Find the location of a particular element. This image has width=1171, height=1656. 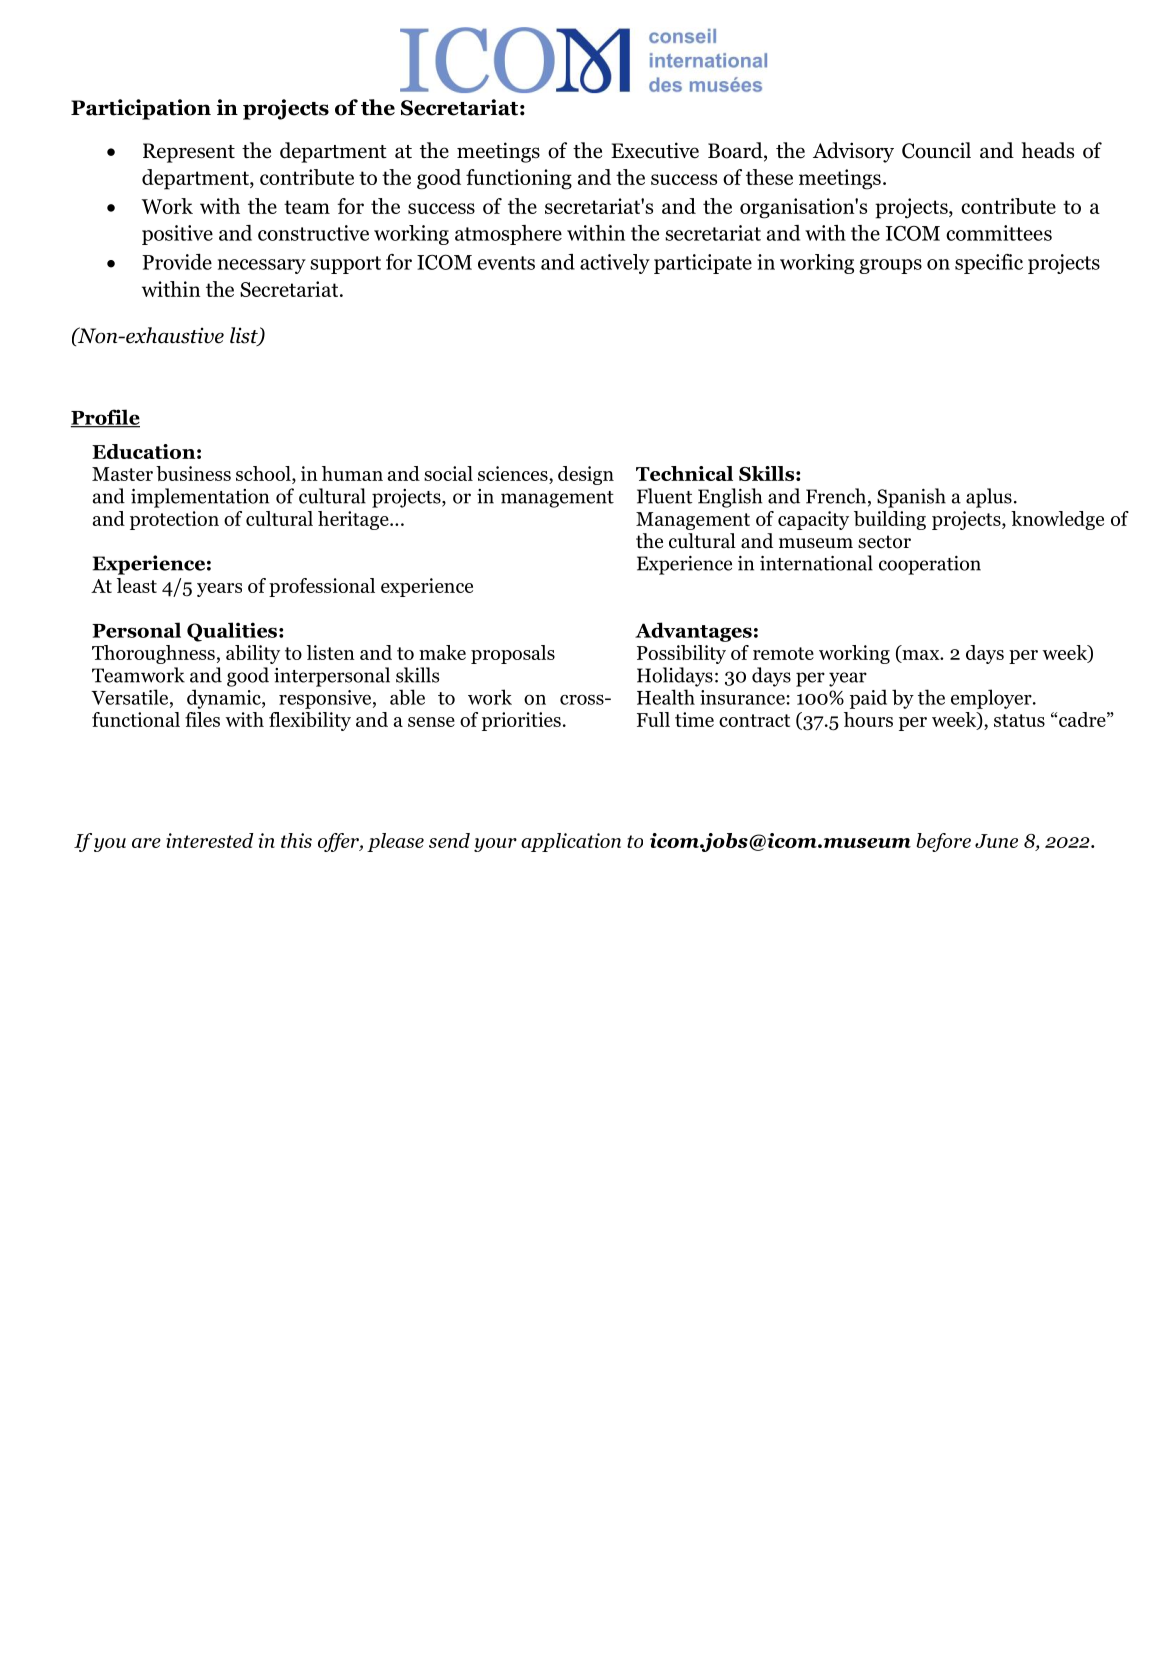

application is located at coordinates (571, 842).
